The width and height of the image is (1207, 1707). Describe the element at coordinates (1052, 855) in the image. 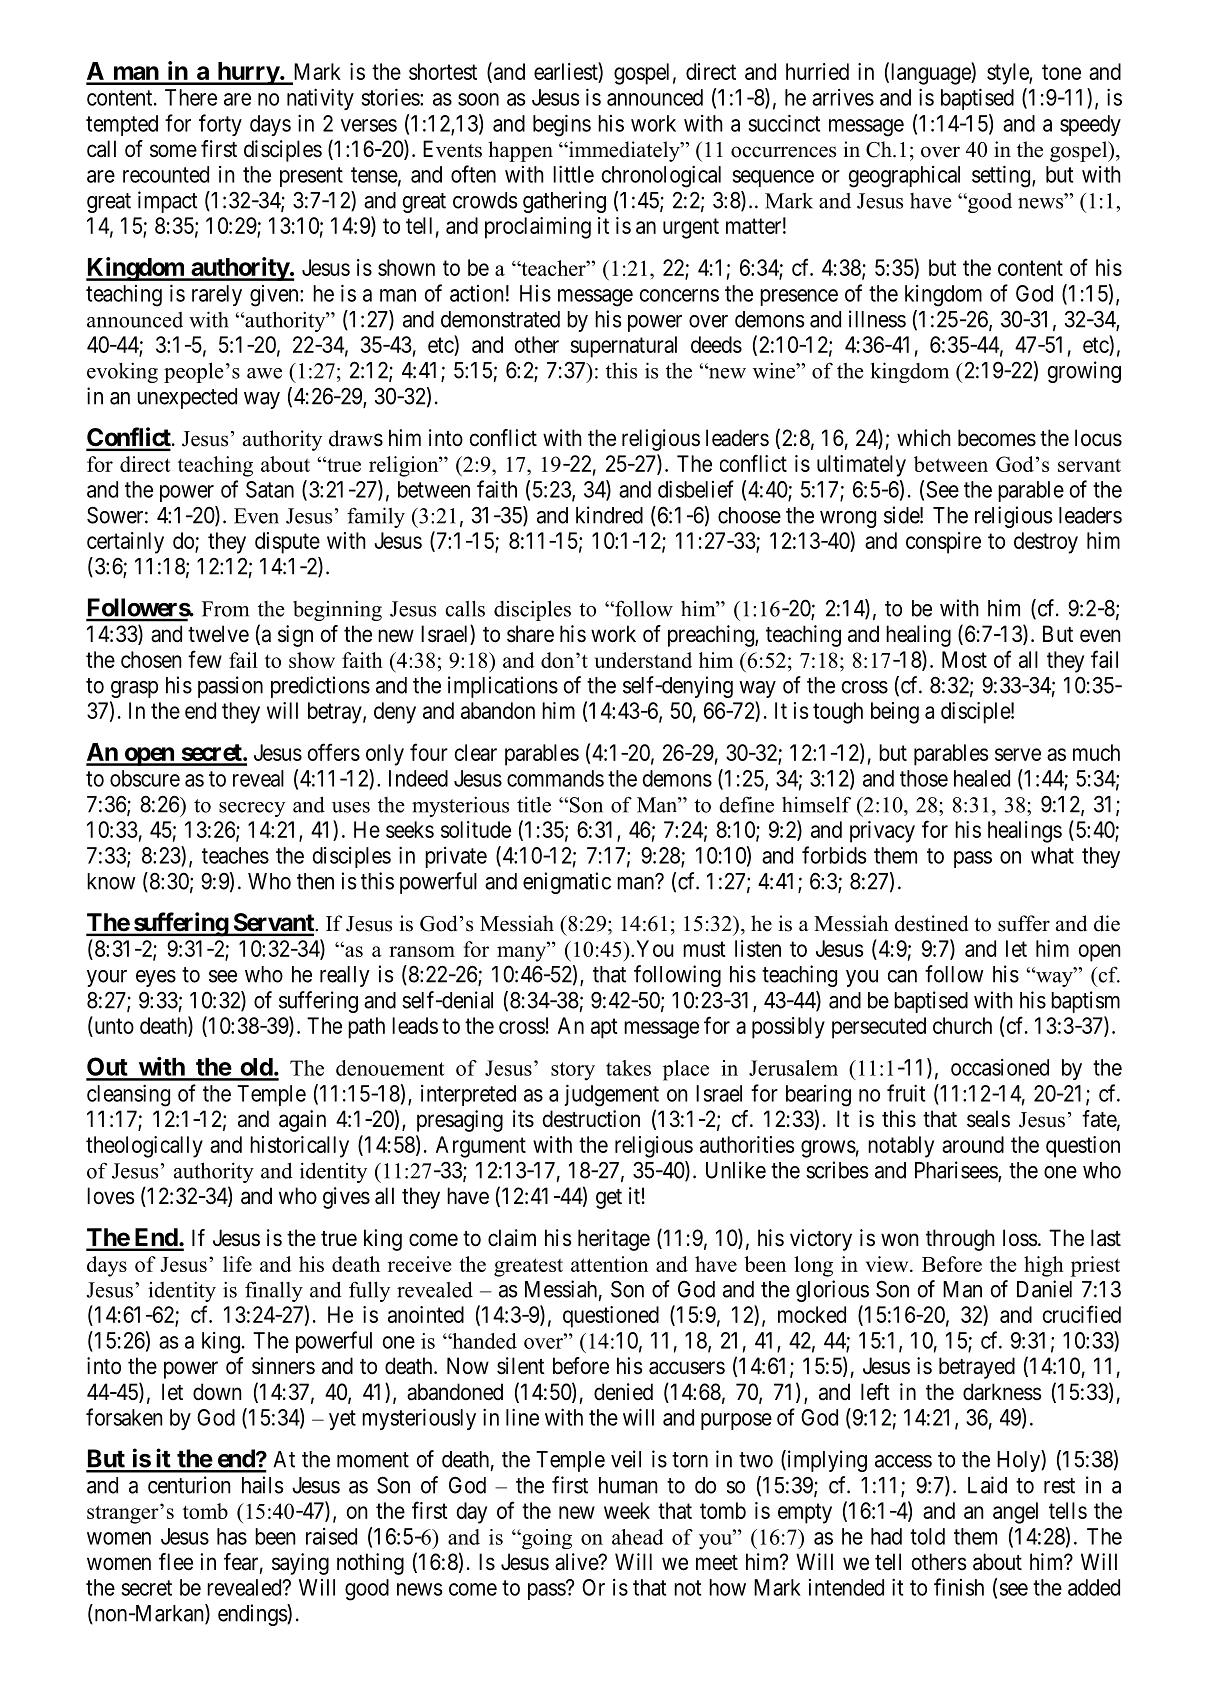

I see `what` at that location.
